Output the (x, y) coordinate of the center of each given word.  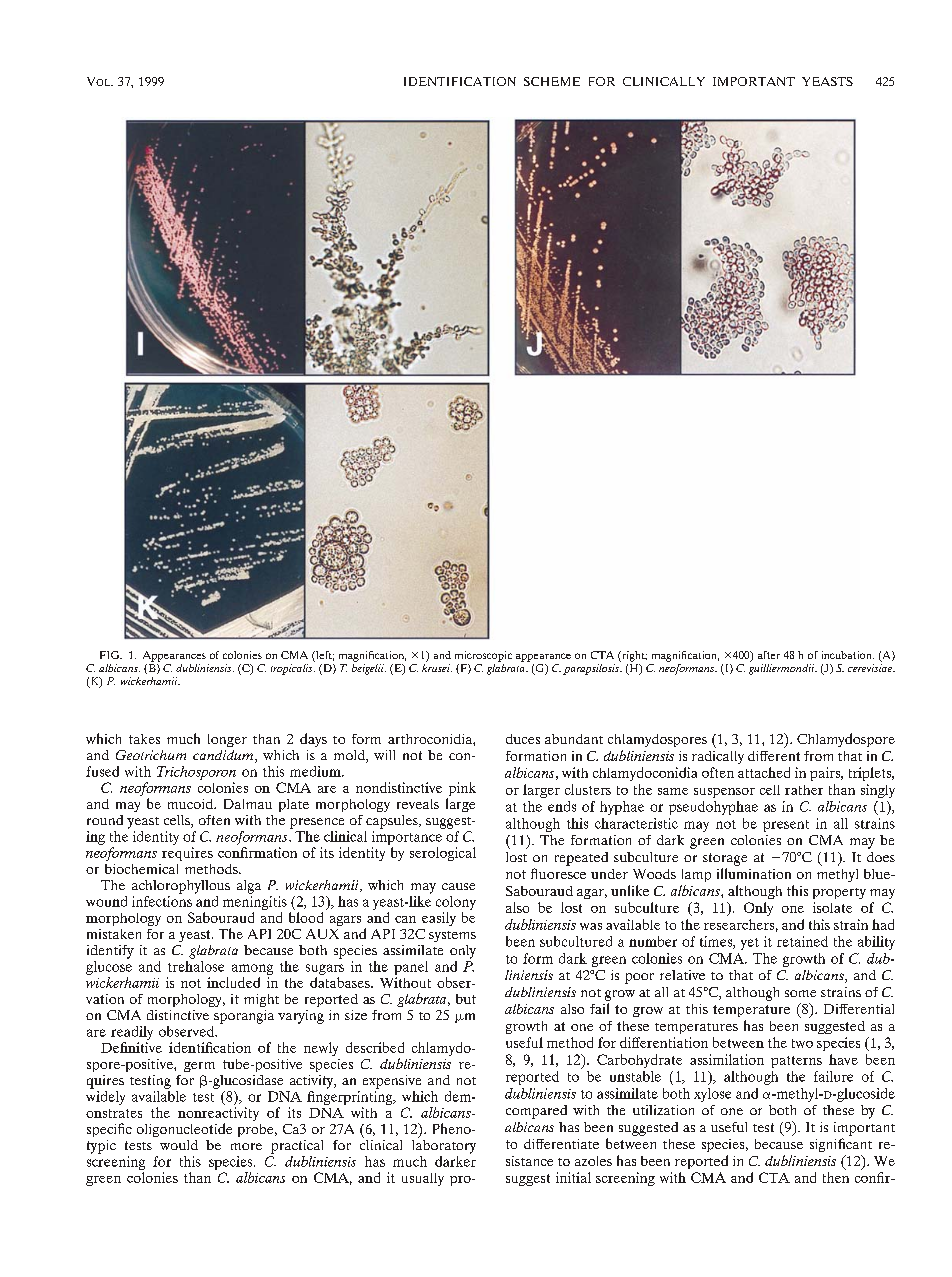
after (769, 655)
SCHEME (552, 81)
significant (841, 1145)
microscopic (483, 656)
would (179, 1145)
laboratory (444, 1145)
